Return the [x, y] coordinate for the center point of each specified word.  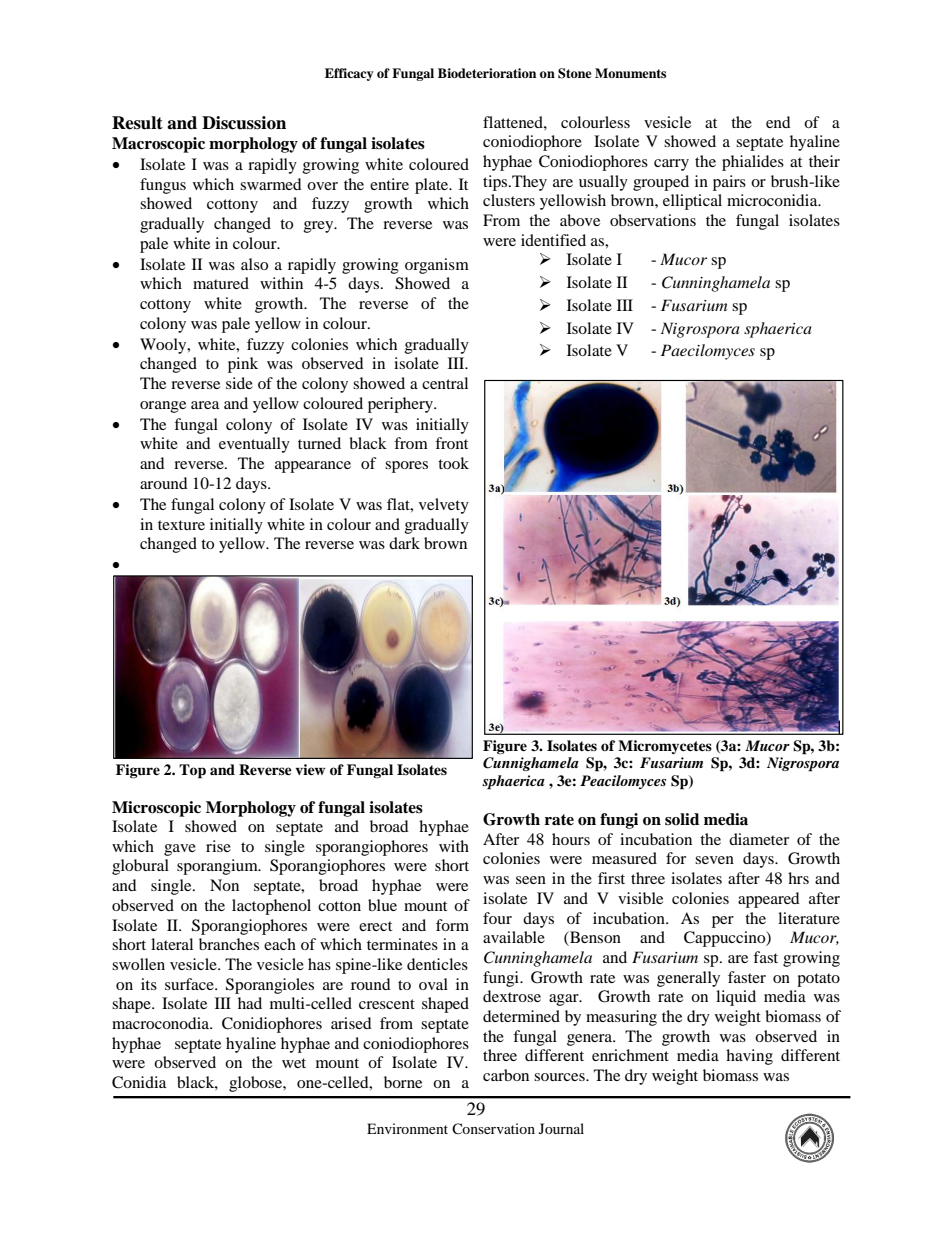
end [778, 122]
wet [294, 1063]
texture [181, 525]
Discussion [244, 123]
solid [682, 819]
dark [404, 543]
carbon [506, 1075]
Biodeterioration [487, 73]
